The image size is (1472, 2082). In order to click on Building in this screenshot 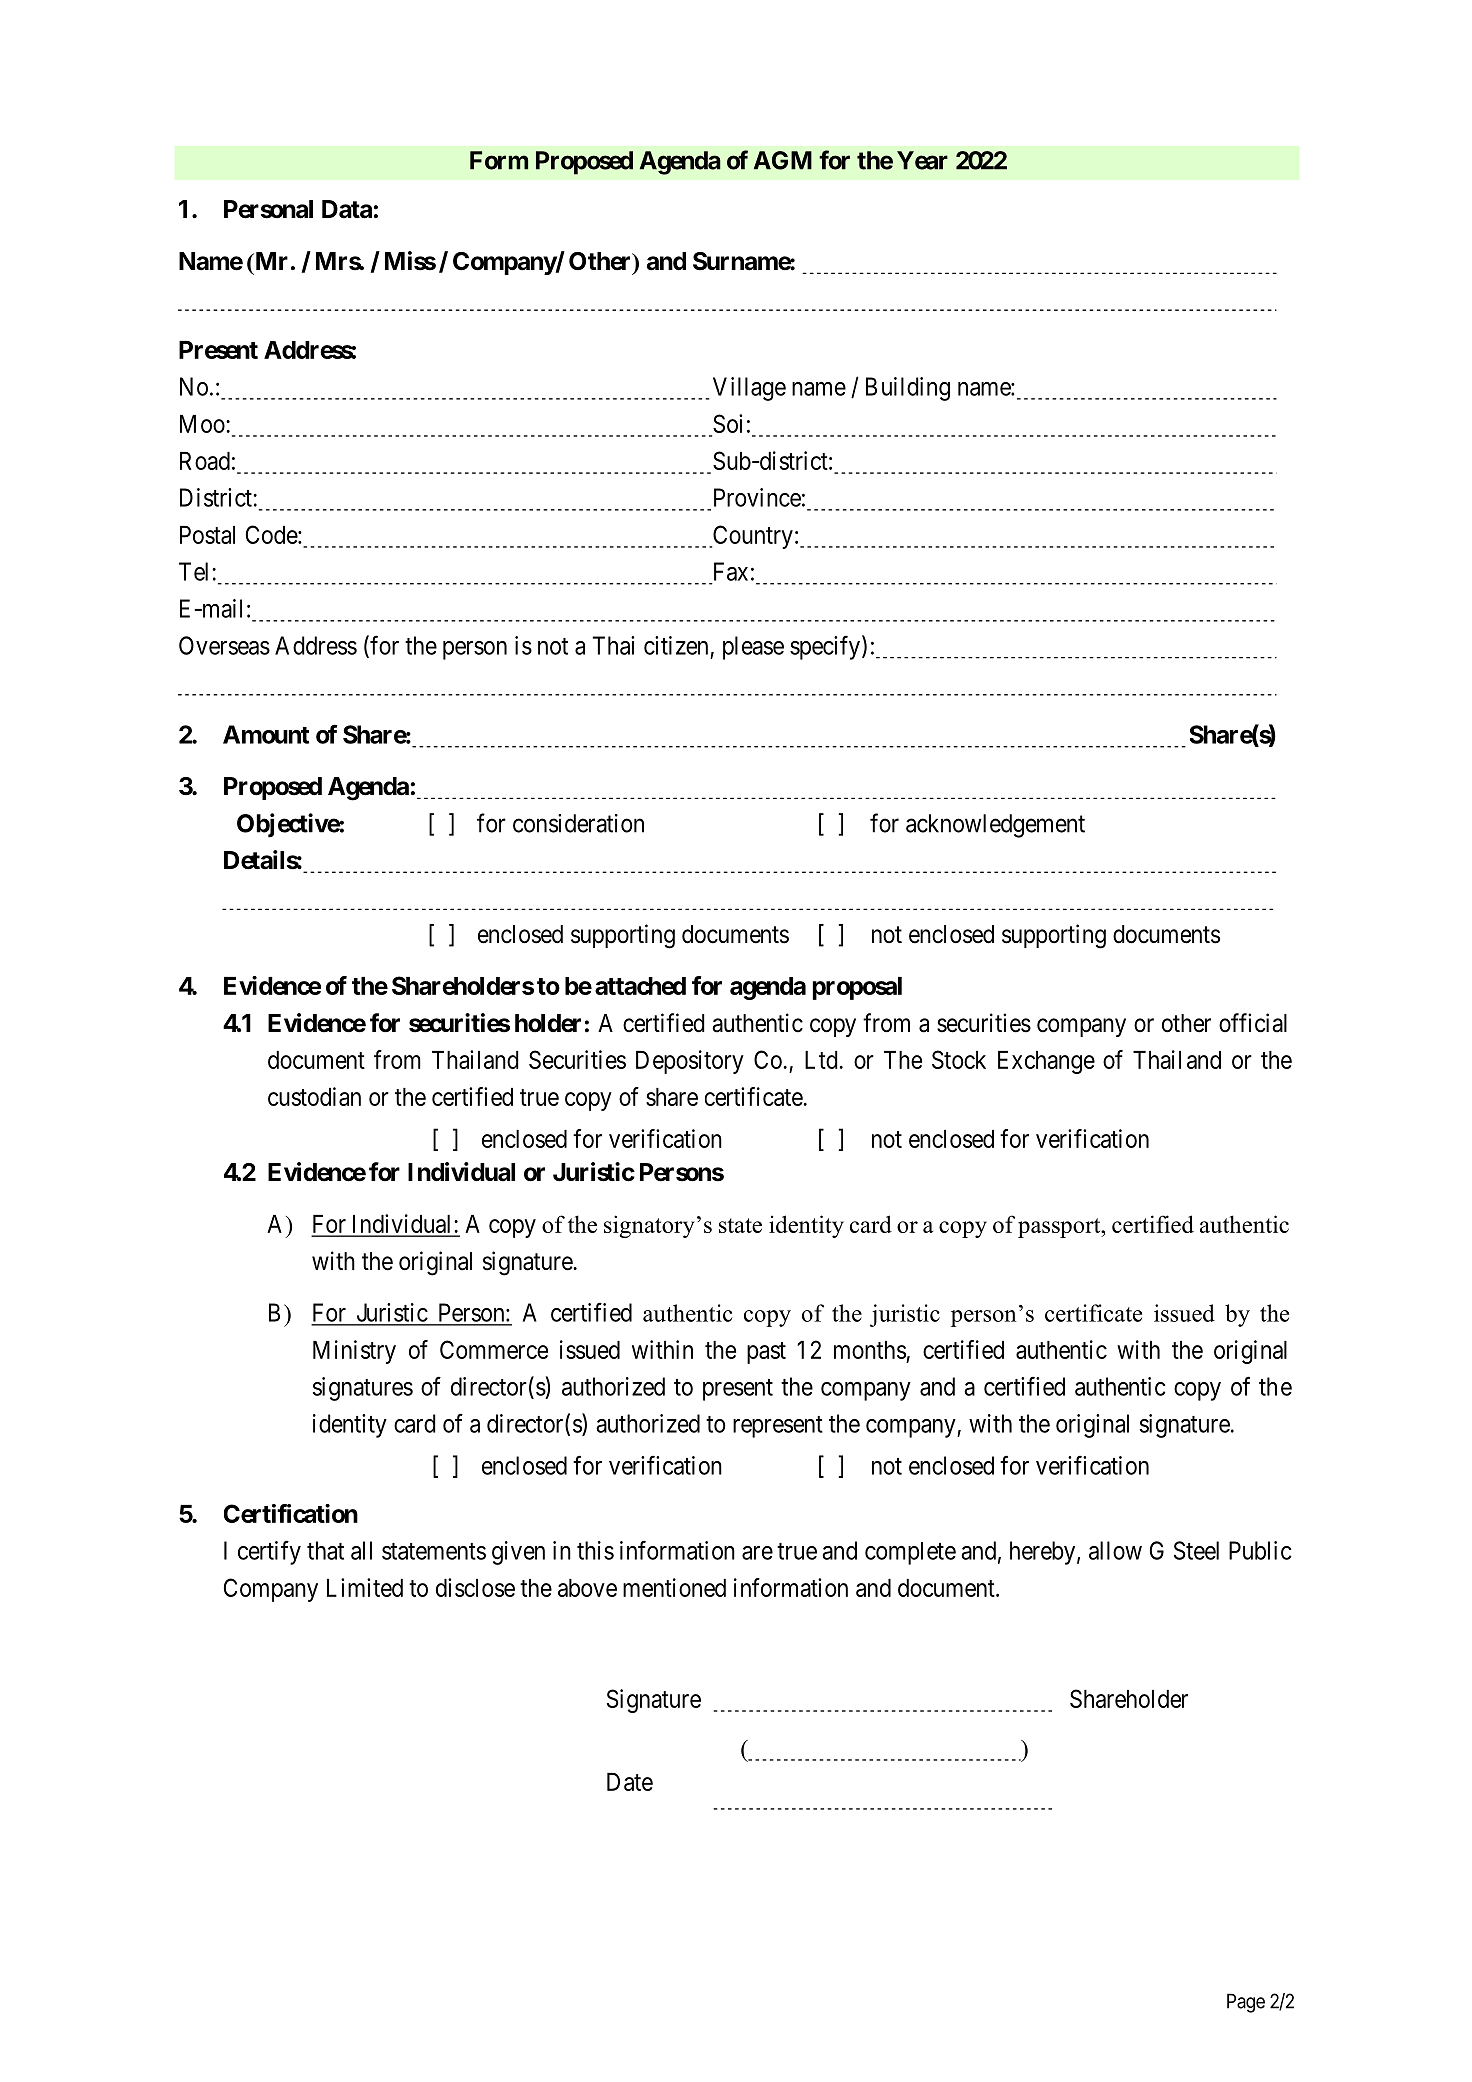, I will do `click(908, 389)`.
